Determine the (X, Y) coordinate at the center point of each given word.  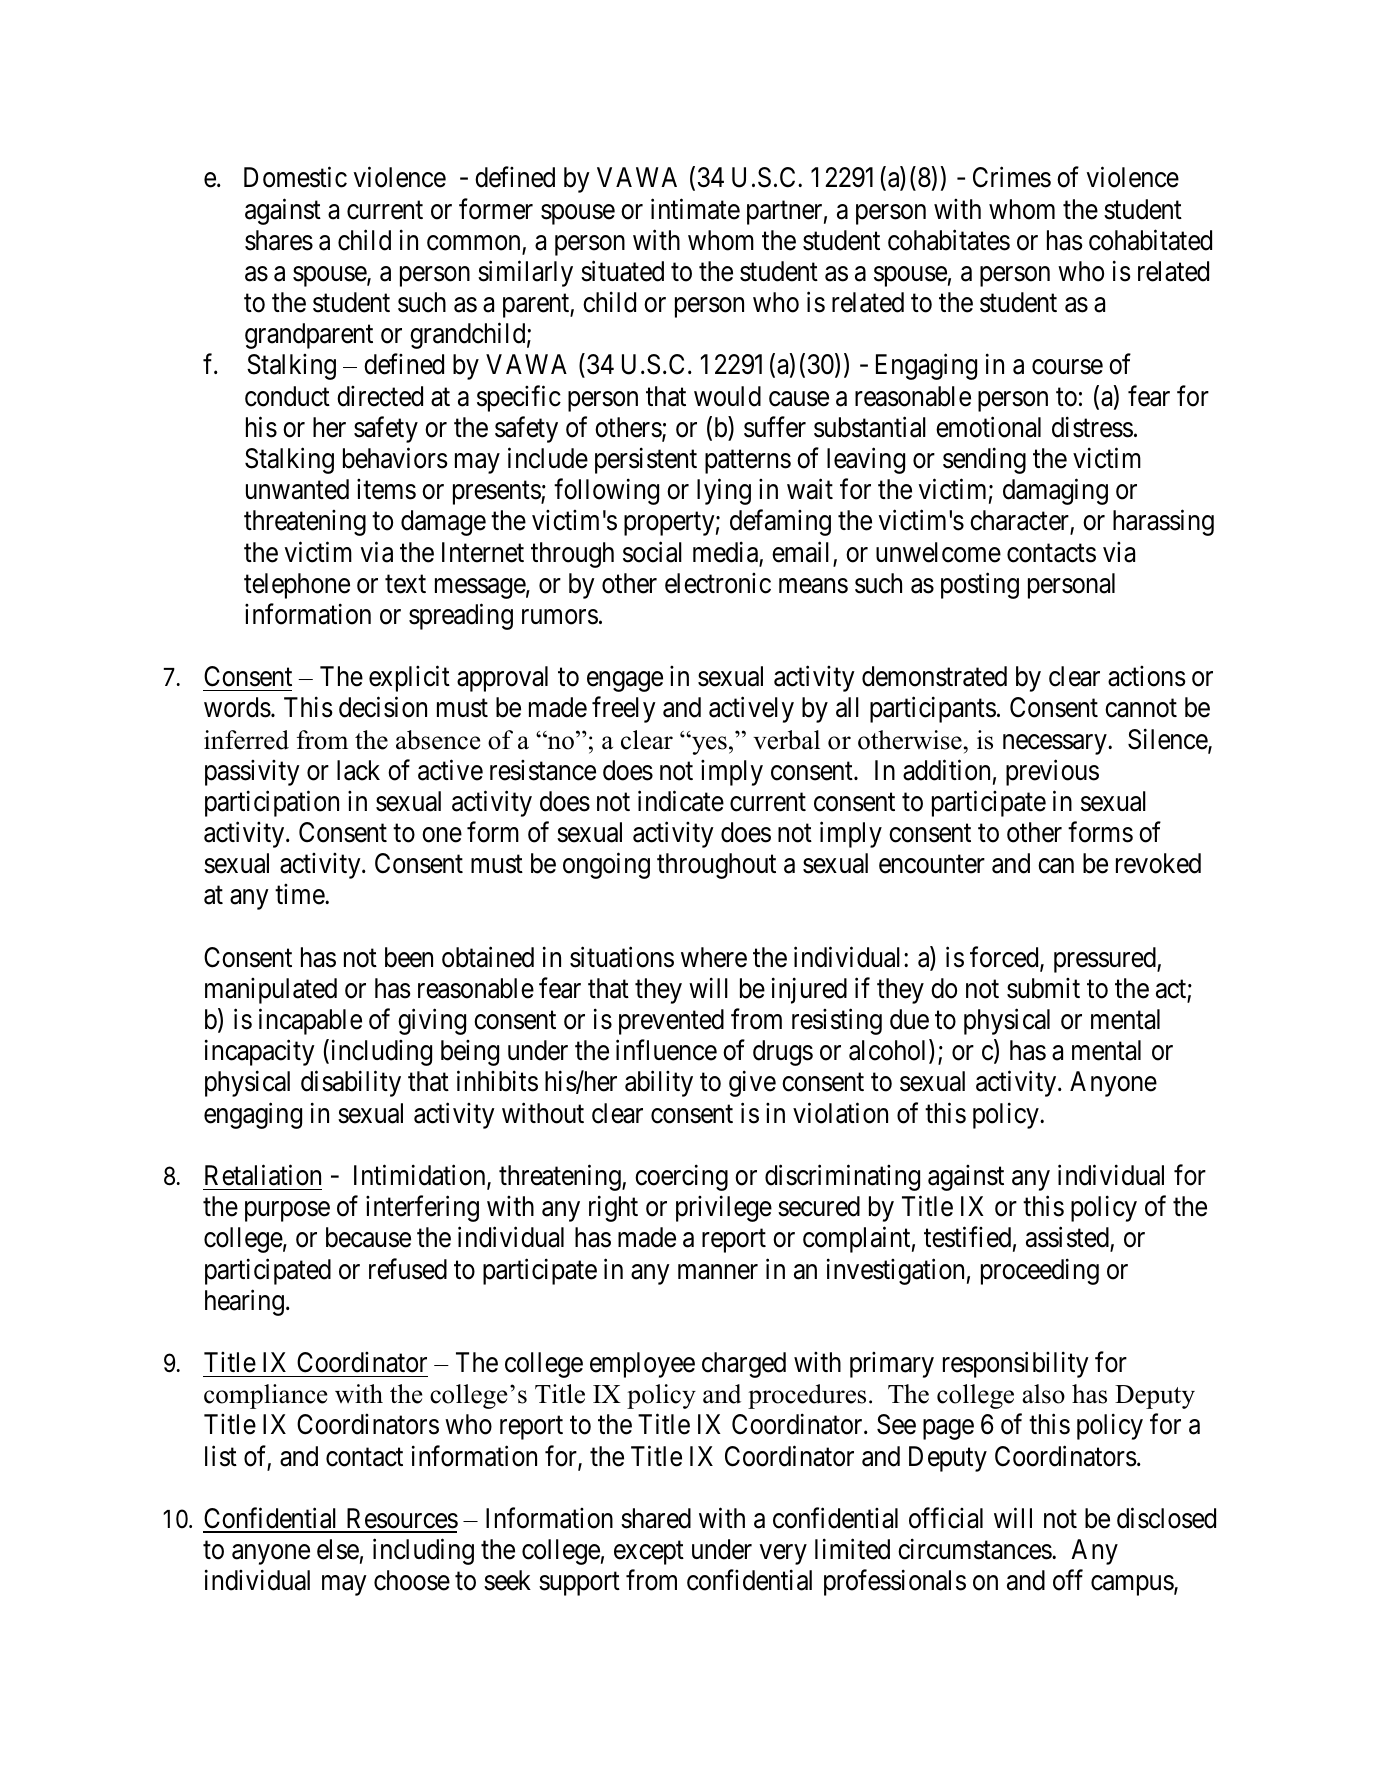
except (649, 1553)
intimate (695, 209)
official (946, 1518)
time (300, 894)
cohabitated (1150, 240)
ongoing (606, 866)
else (338, 1549)
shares (279, 240)
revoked (1158, 863)
